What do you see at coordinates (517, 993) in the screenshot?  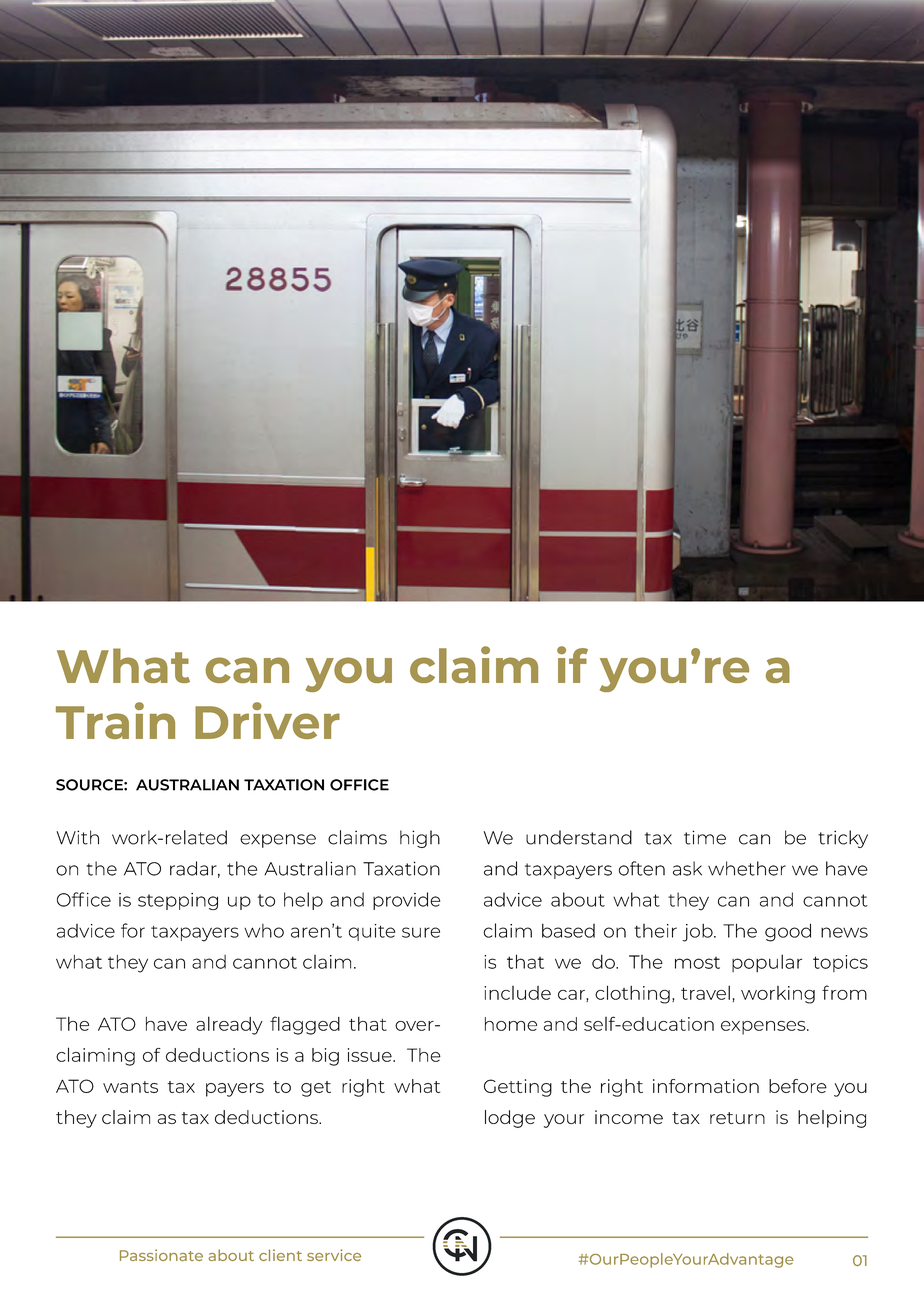 I see `include` at bounding box center [517, 993].
